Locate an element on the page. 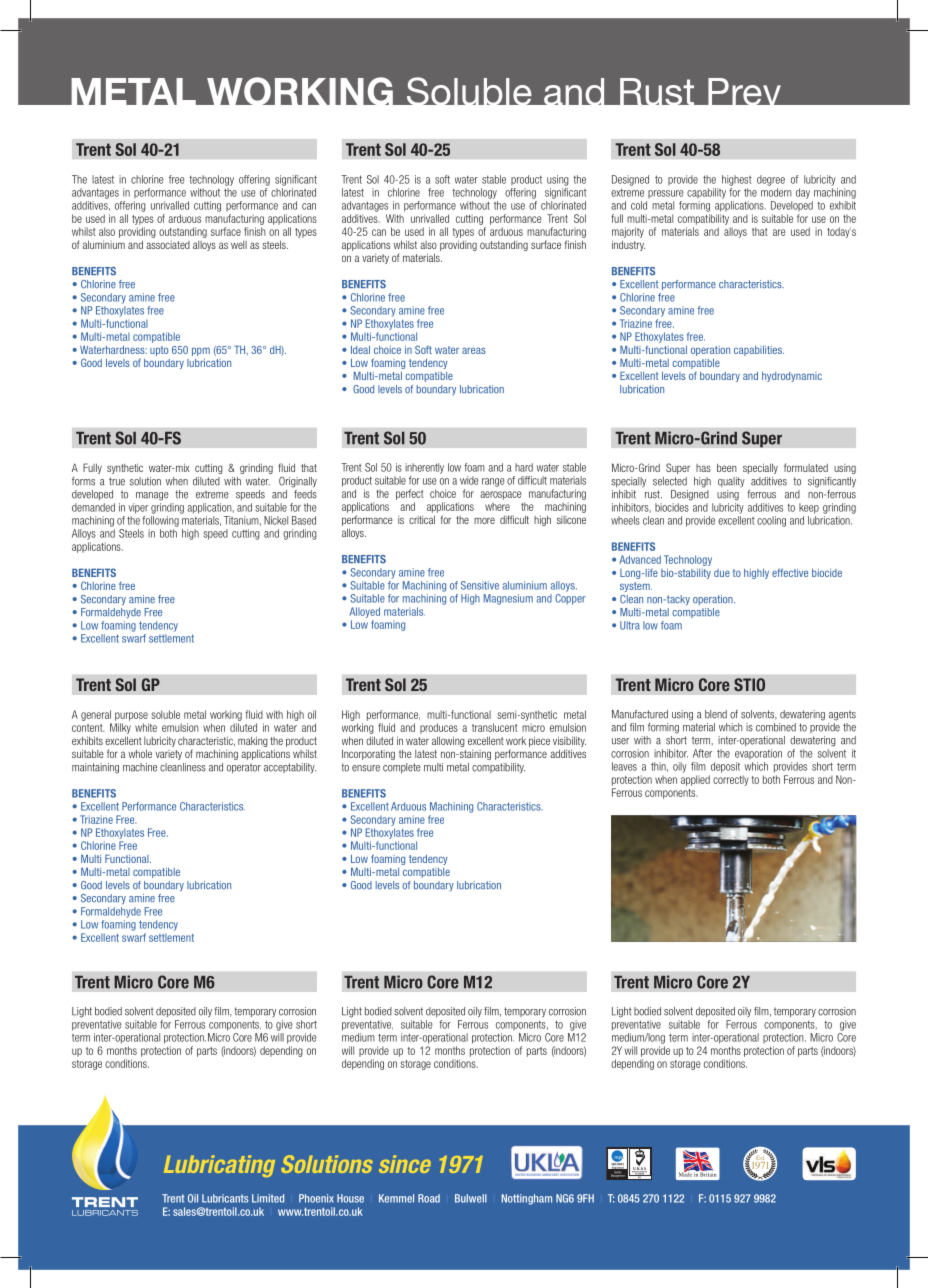  Lubricating is located at coordinates (219, 1166).
